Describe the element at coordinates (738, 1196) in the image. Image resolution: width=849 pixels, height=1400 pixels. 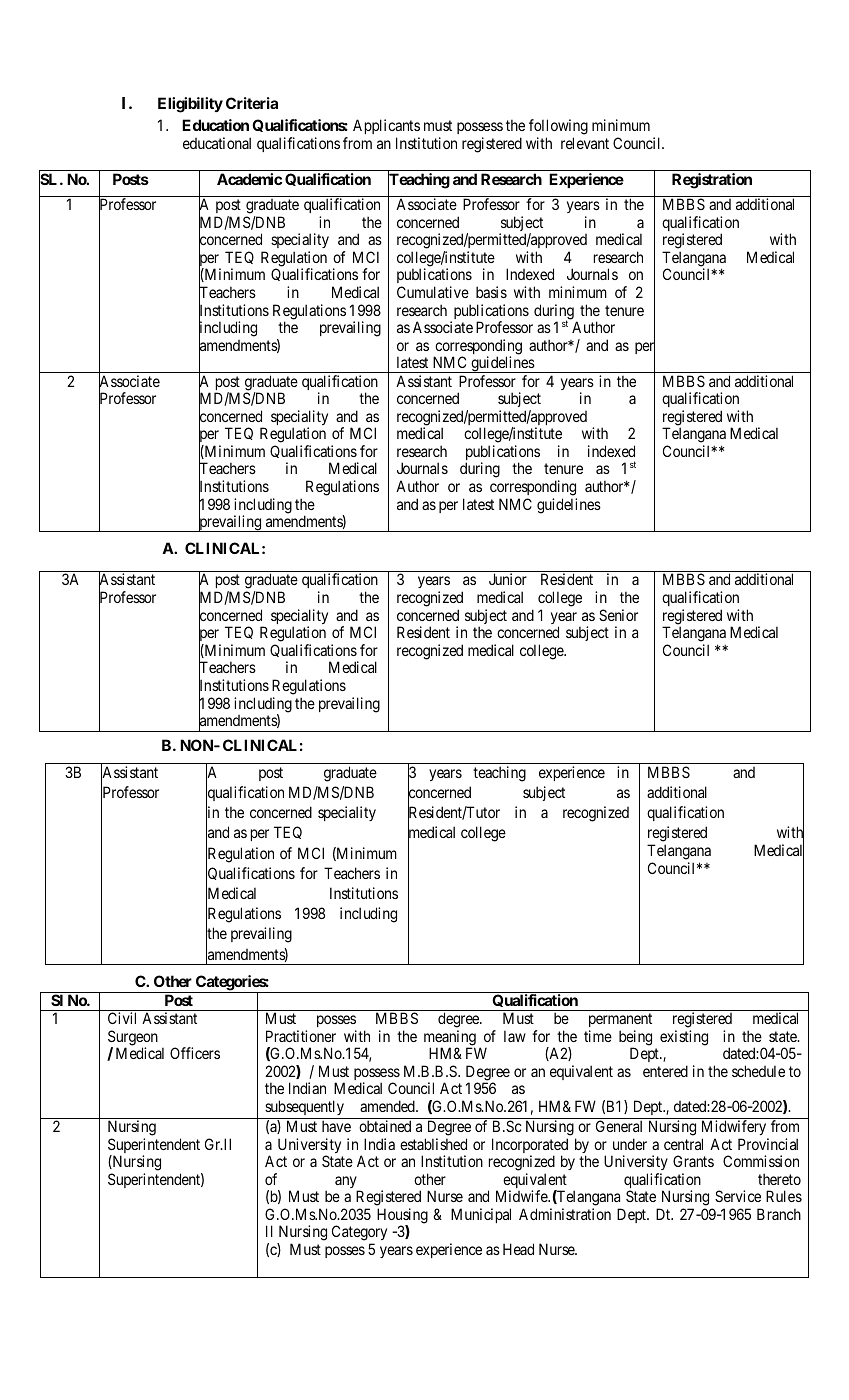
I see `Service` at that location.
